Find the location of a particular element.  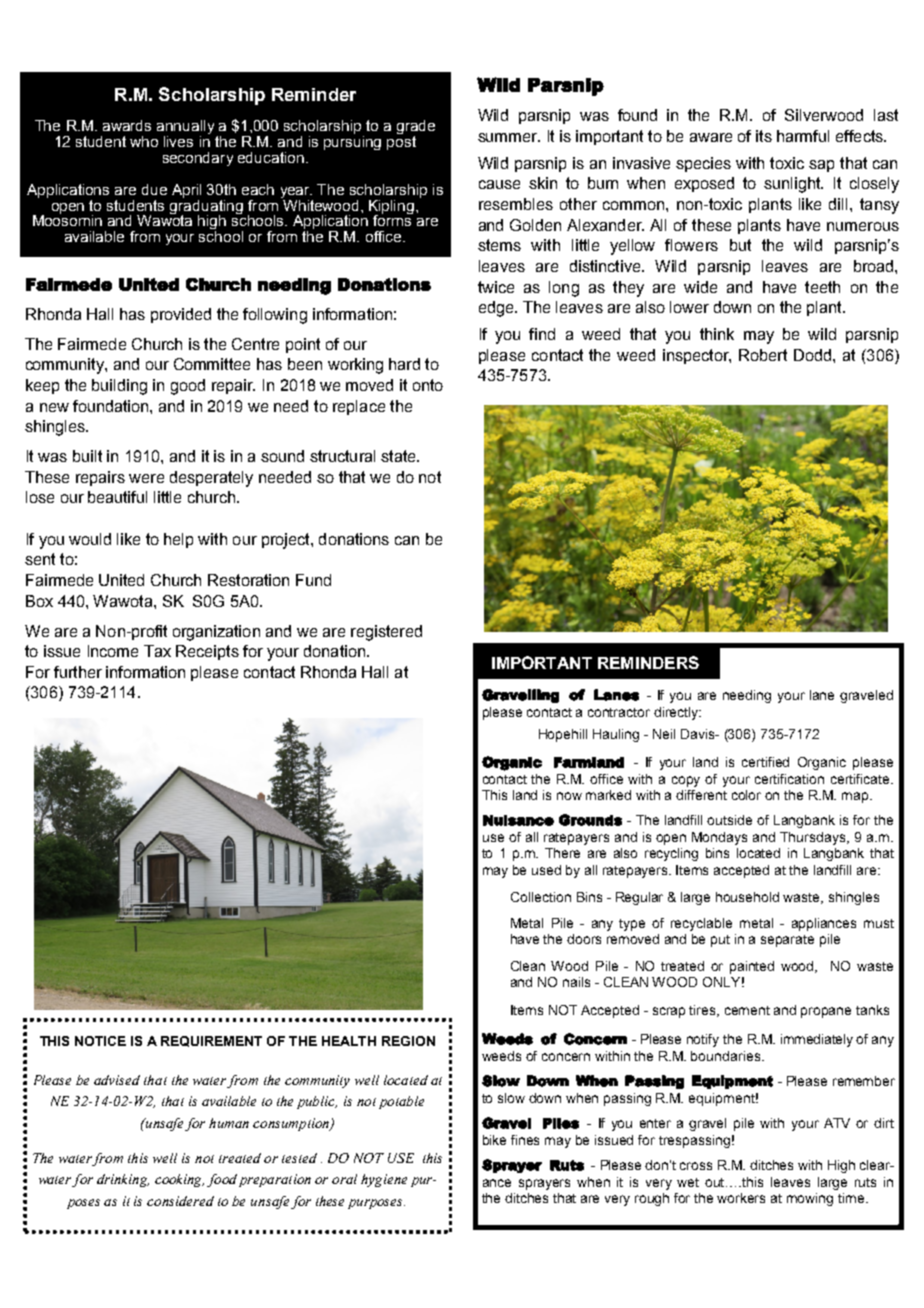

bike is located at coordinates (494, 1140).
